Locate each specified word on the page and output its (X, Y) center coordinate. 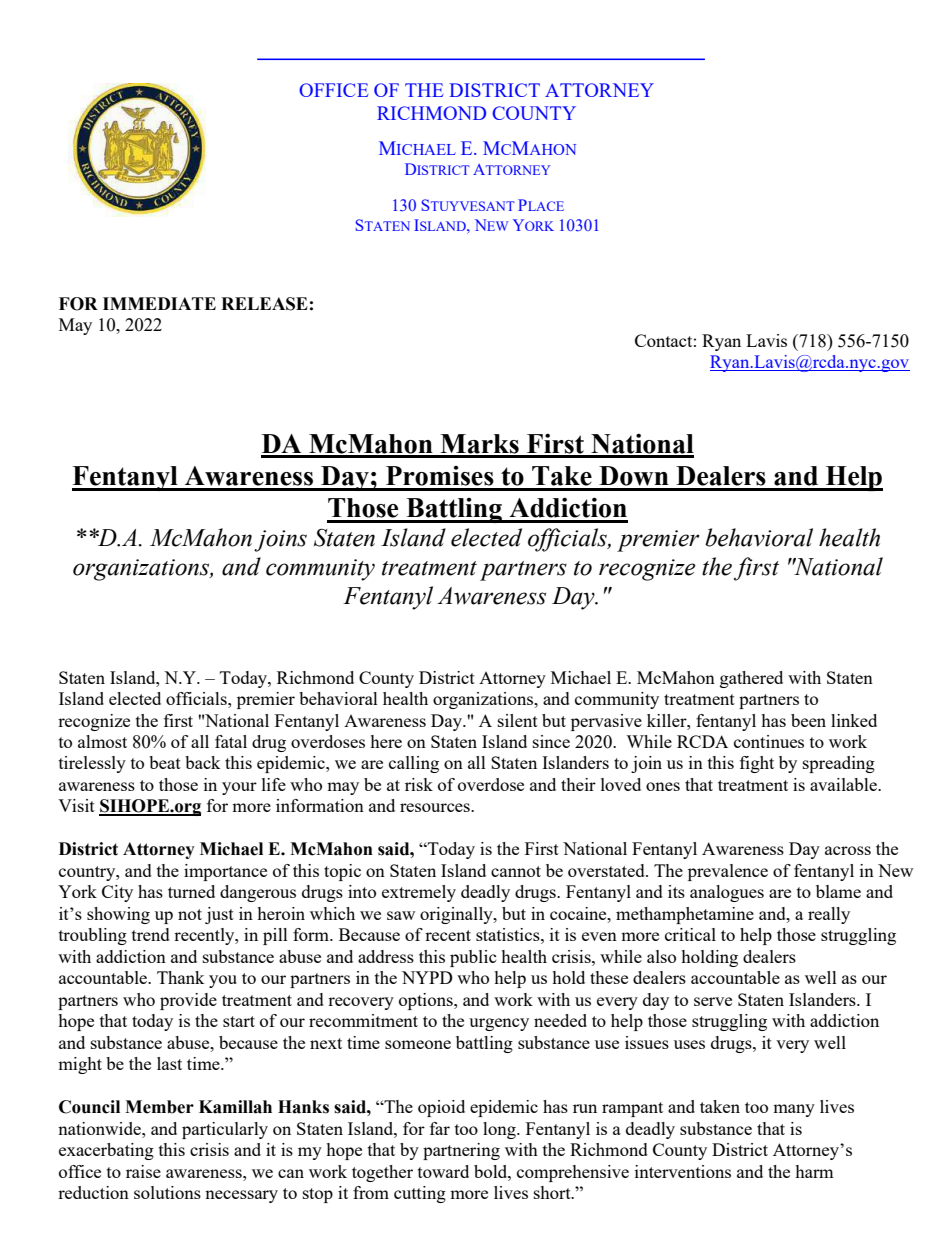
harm (814, 1171)
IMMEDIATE (159, 303)
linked (854, 720)
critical (690, 934)
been (808, 720)
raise (143, 1171)
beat (165, 762)
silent (518, 720)
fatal (231, 741)
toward (443, 1171)
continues (769, 741)
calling (414, 764)
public (473, 958)
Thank (181, 977)
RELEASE (264, 304)
